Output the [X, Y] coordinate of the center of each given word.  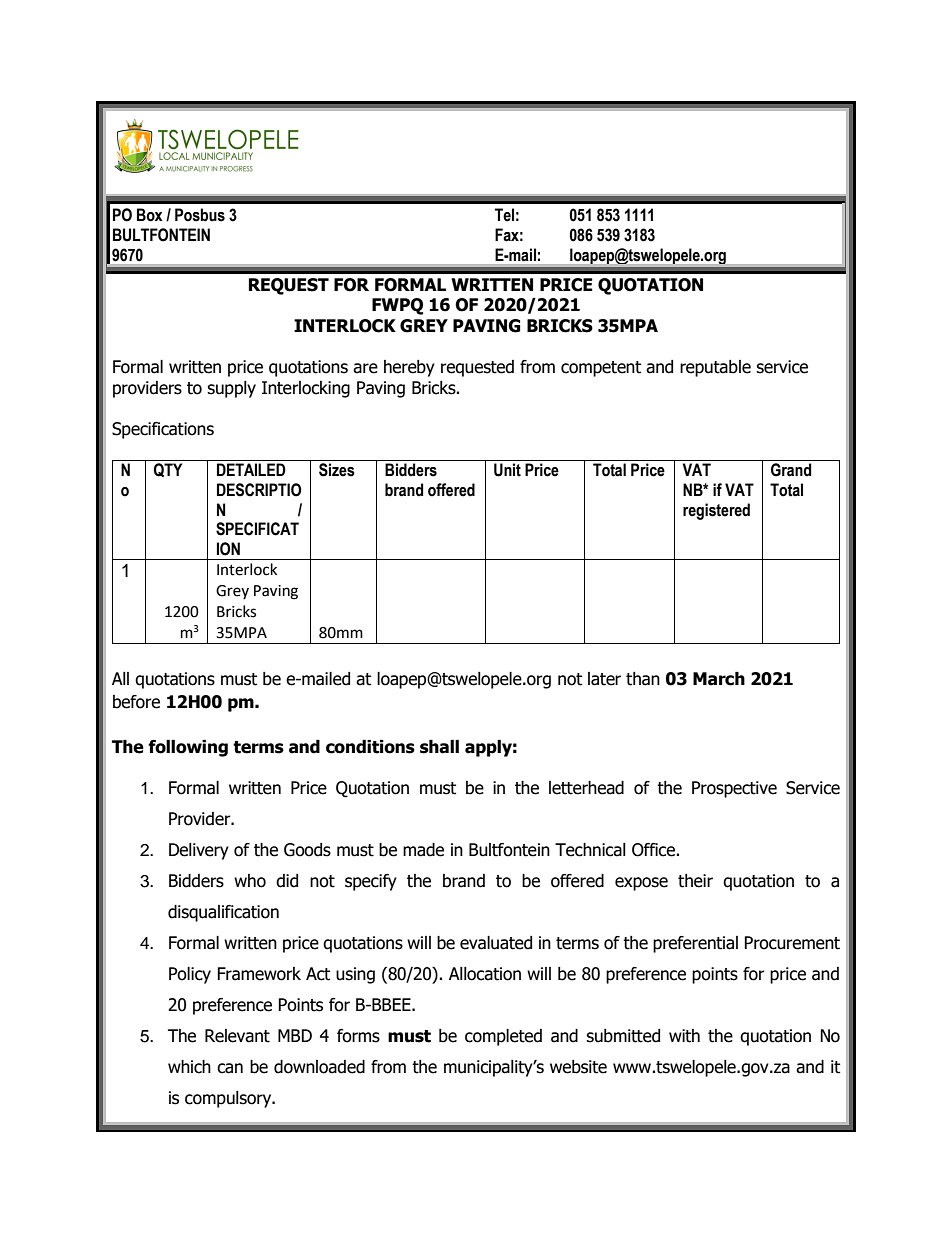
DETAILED [251, 469]
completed [503, 1037]
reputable [715, 368]
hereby [409, 368]
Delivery [199, 851]
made [423, 850]
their [695, 881]
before [136, 702]
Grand [791, 470]
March [719, 679]
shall [439, 747]
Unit [507, 470]
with [684, 1036]
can [230, 1068]
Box [150, 215]
